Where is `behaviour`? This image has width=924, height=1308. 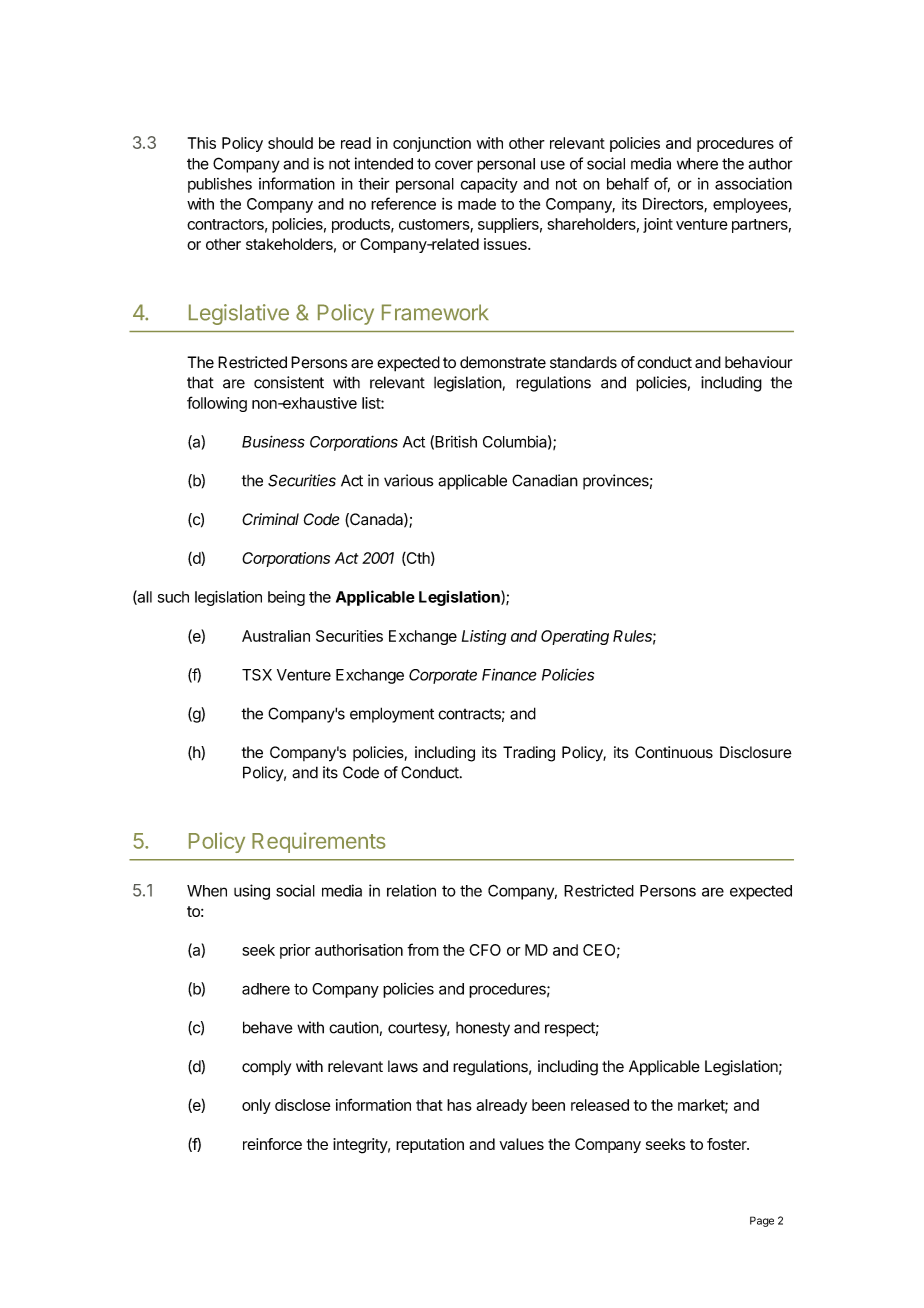
behaviour is located at coordinates (758, 362).
